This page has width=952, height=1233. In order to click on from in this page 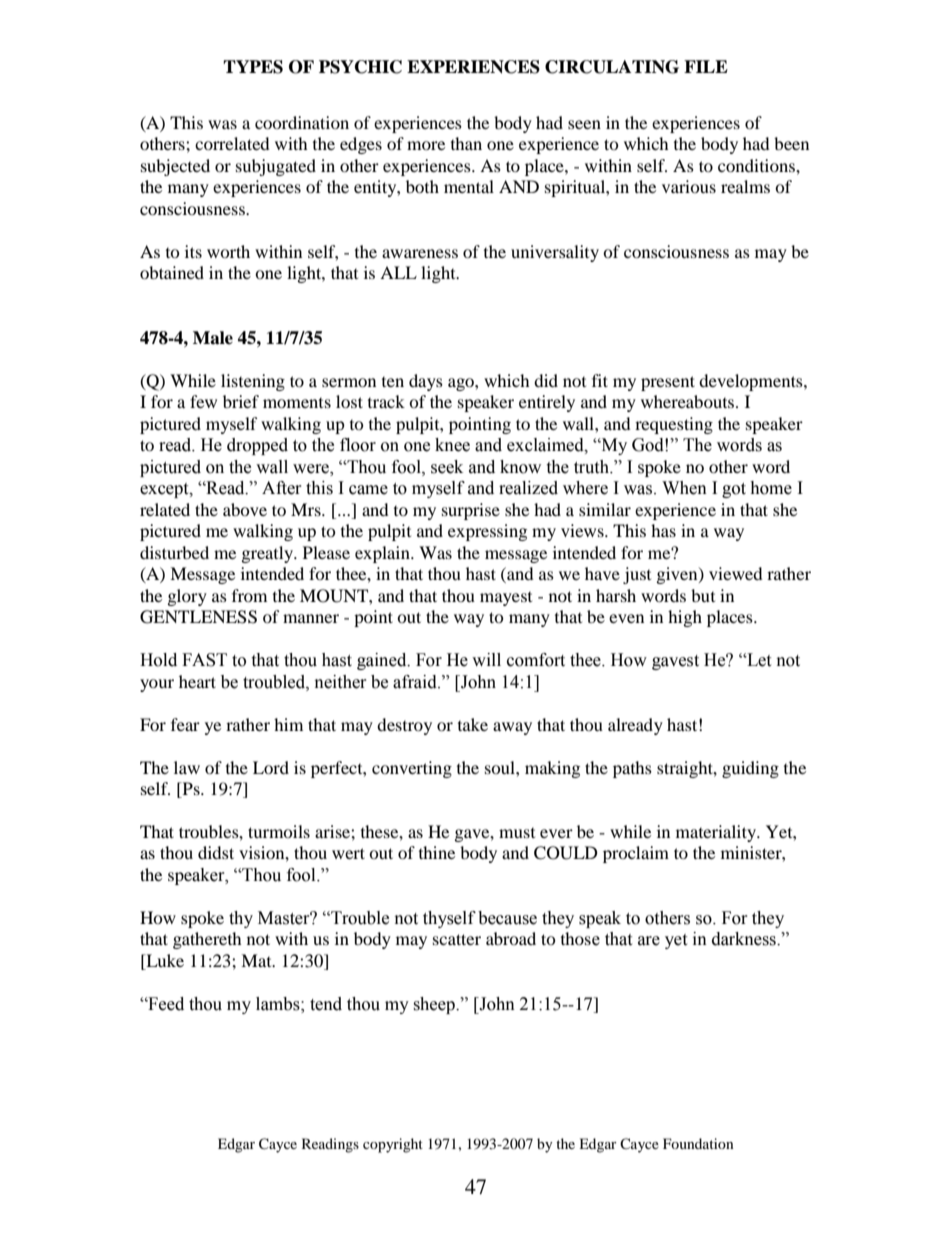, I will do `click(249, 595)`.
